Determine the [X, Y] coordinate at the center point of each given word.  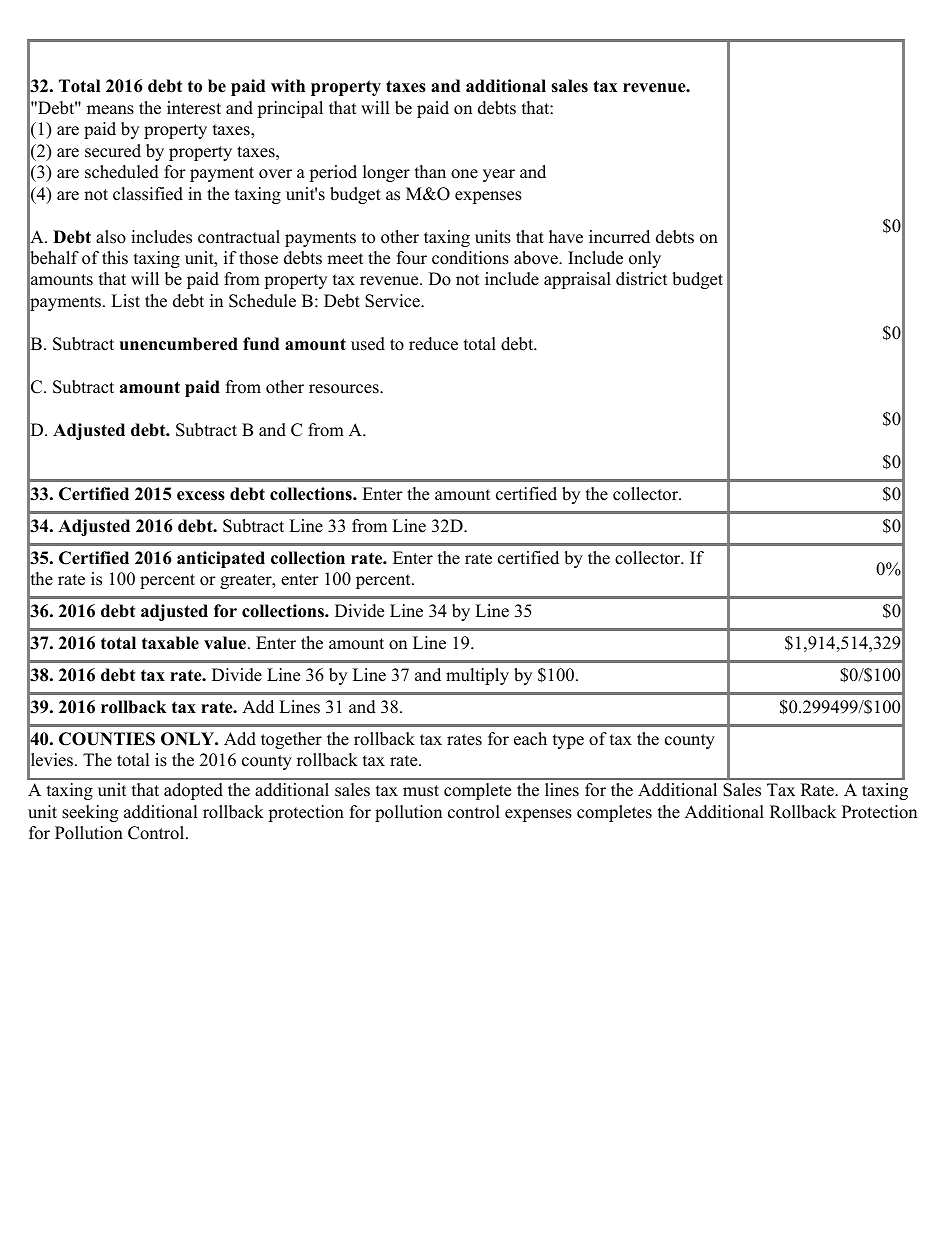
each [530, 739]
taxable [170, 643]
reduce [433, 344]
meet [345, 259]
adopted [193, 791]
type [568, 741]
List [125, 301]
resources [345, 389]
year [499, 175]
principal [290, 109]
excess [201, 496]
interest [194, 108]
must [421, 791]
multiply [477, 676]
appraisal [577, 280]
